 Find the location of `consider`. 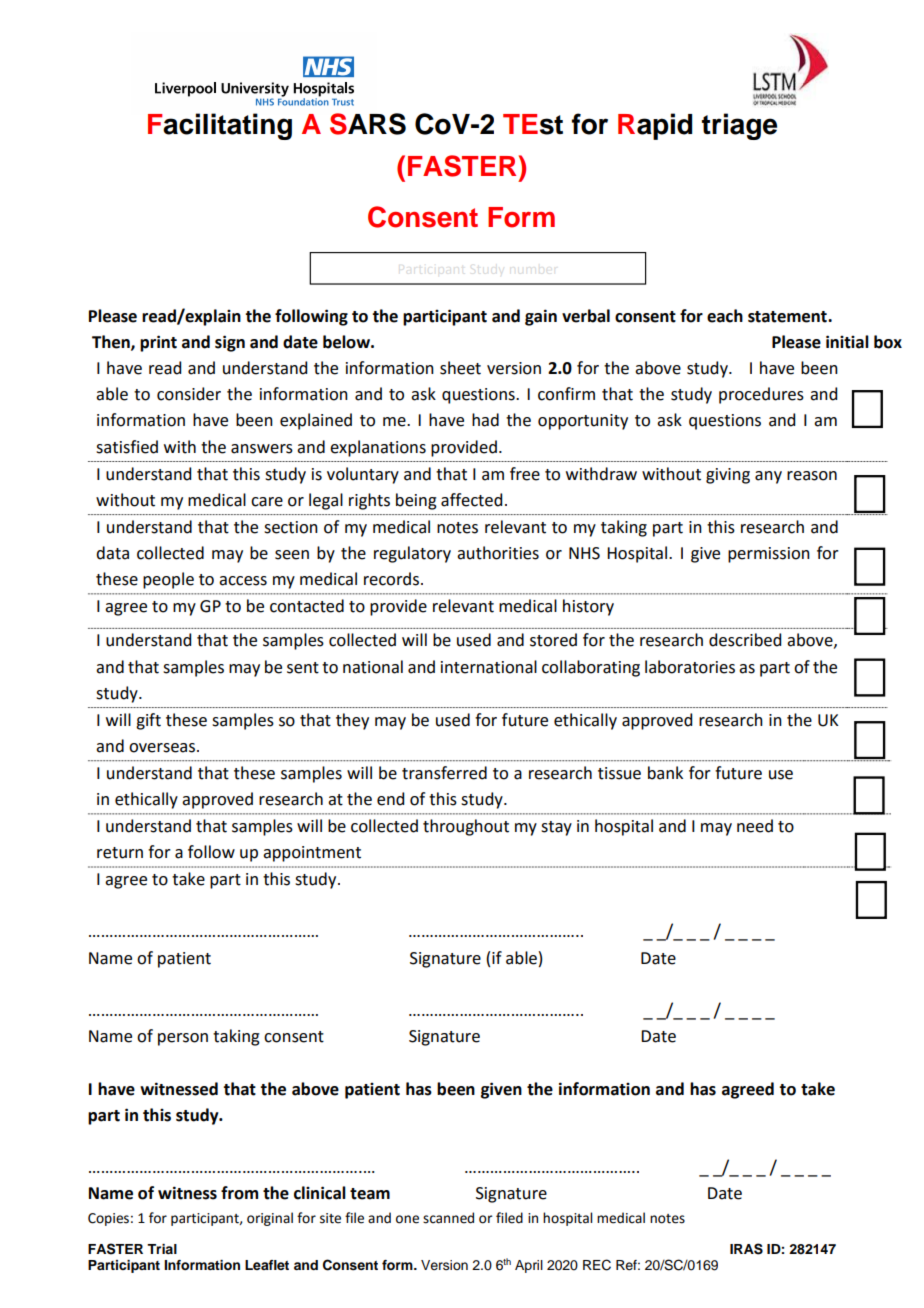

consider is located at coordinates (189, 394).
